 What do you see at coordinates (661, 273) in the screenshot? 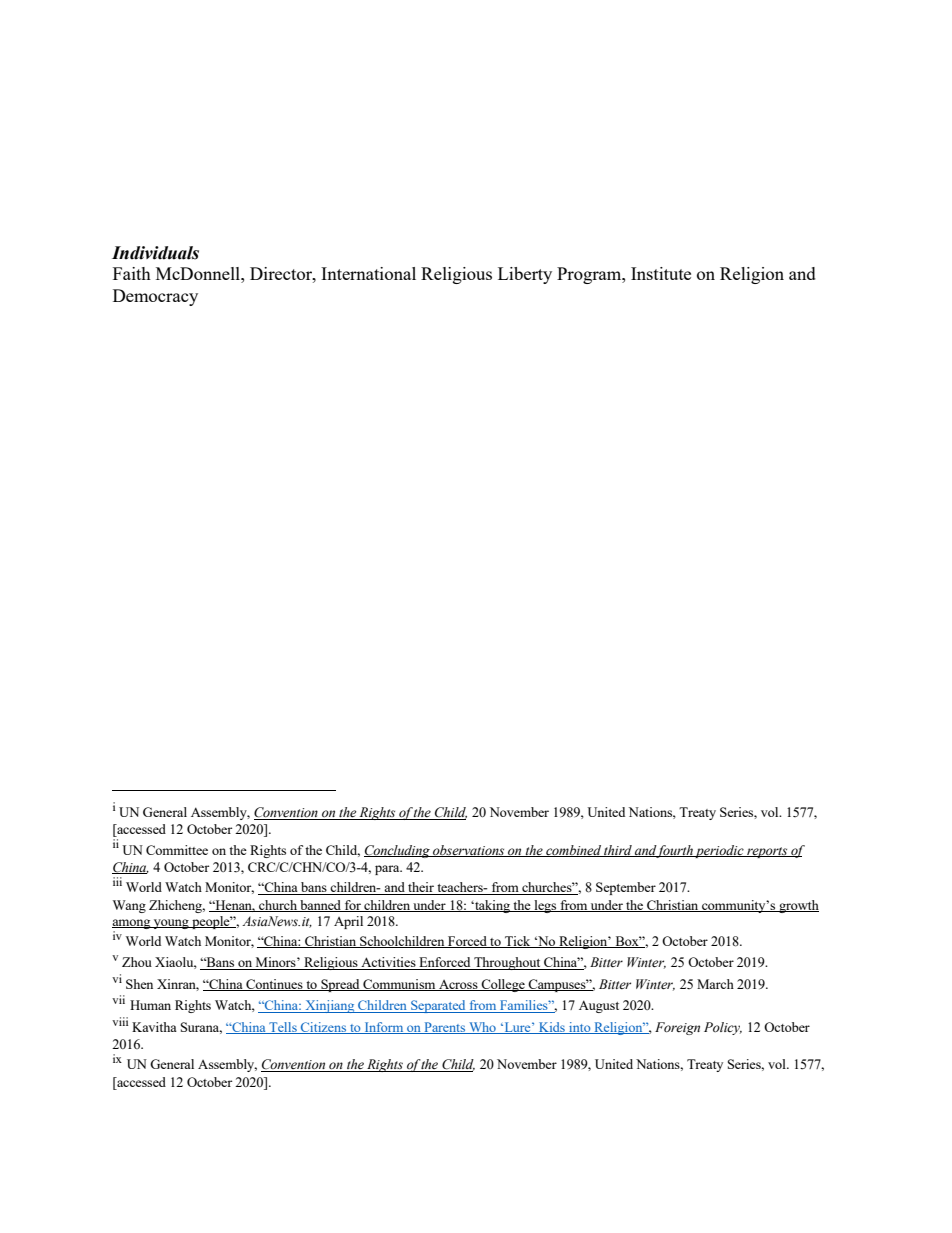
I see `Institute` at bounding box center [661, 273].
